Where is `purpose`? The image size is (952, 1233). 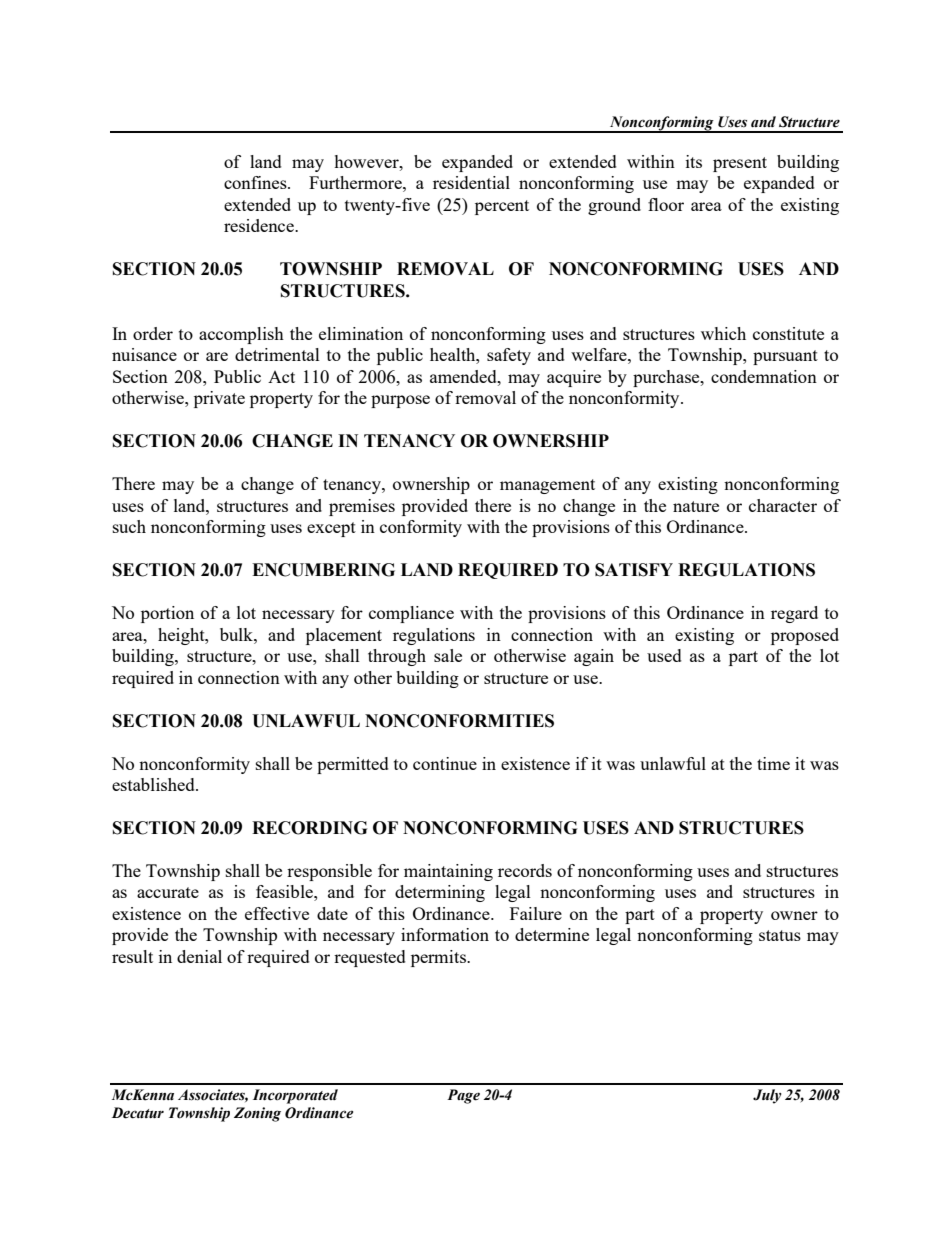
purpose is located at coordinates (400, 401).
